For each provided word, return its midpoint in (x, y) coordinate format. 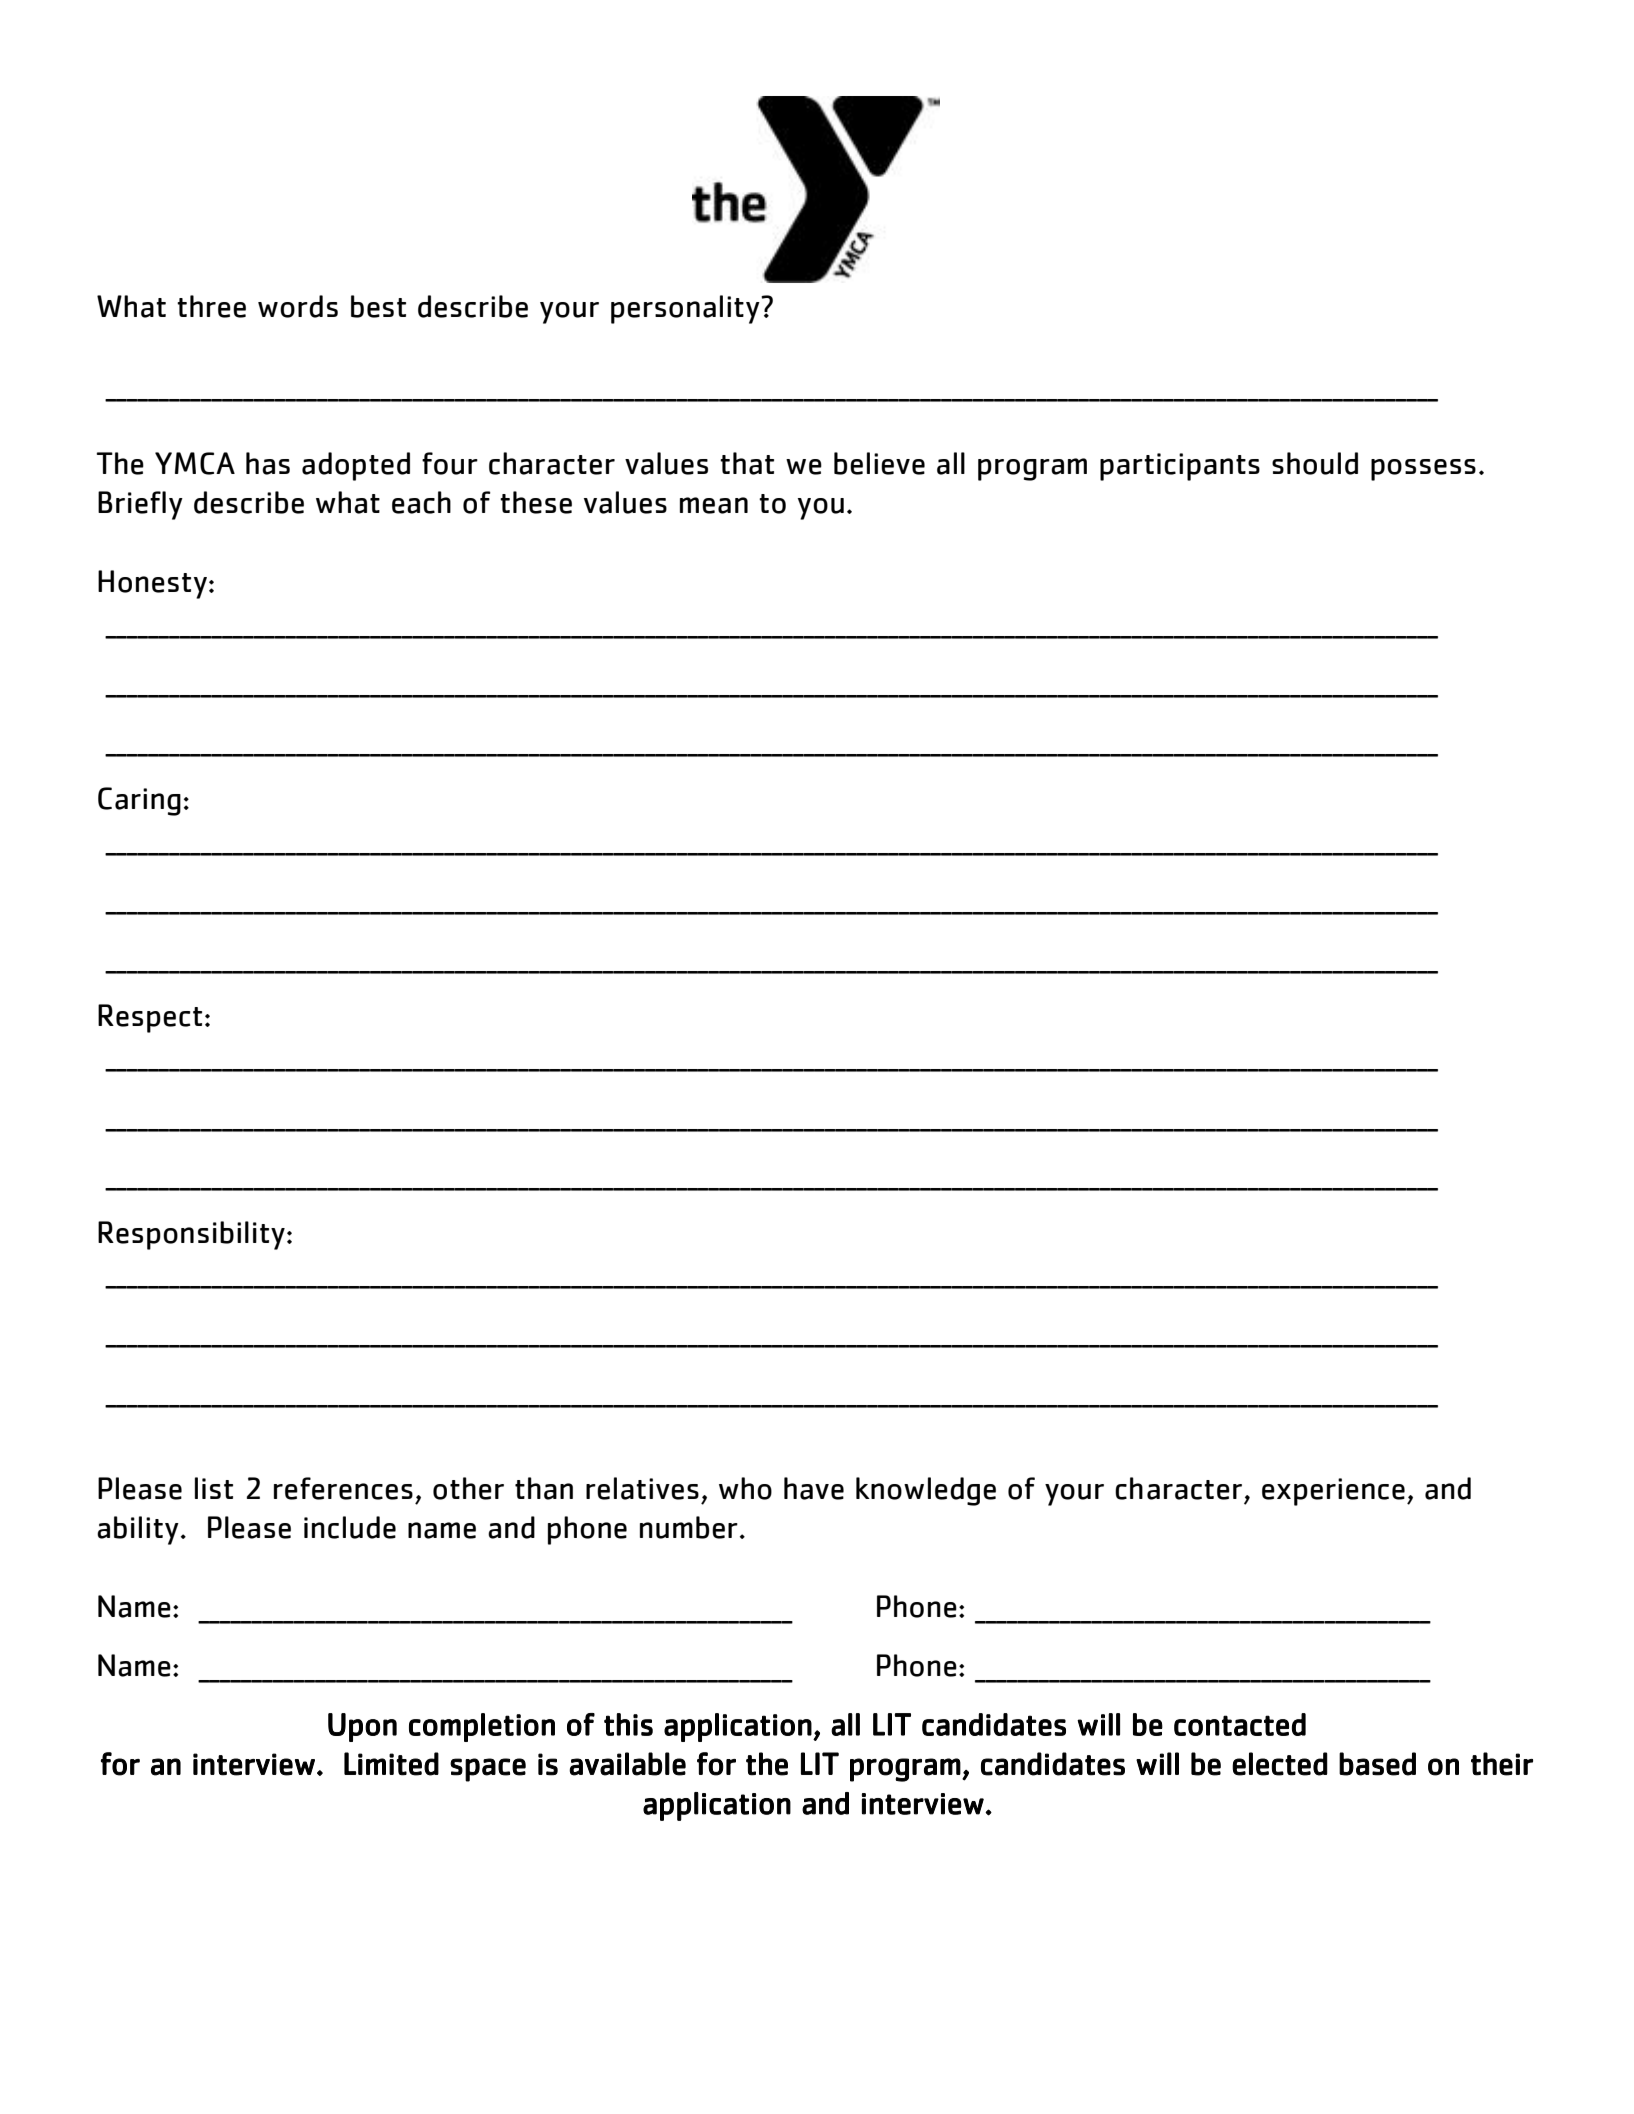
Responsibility (191, 1235)
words (298, 306)
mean (714, 505)
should (1315, 463)
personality (686, 309)
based (1377, 1764)
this (628, 1724)
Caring (139, 801)
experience (1333, 1492)
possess (1423, 470)
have (814, 1488)
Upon (362, 1727)
